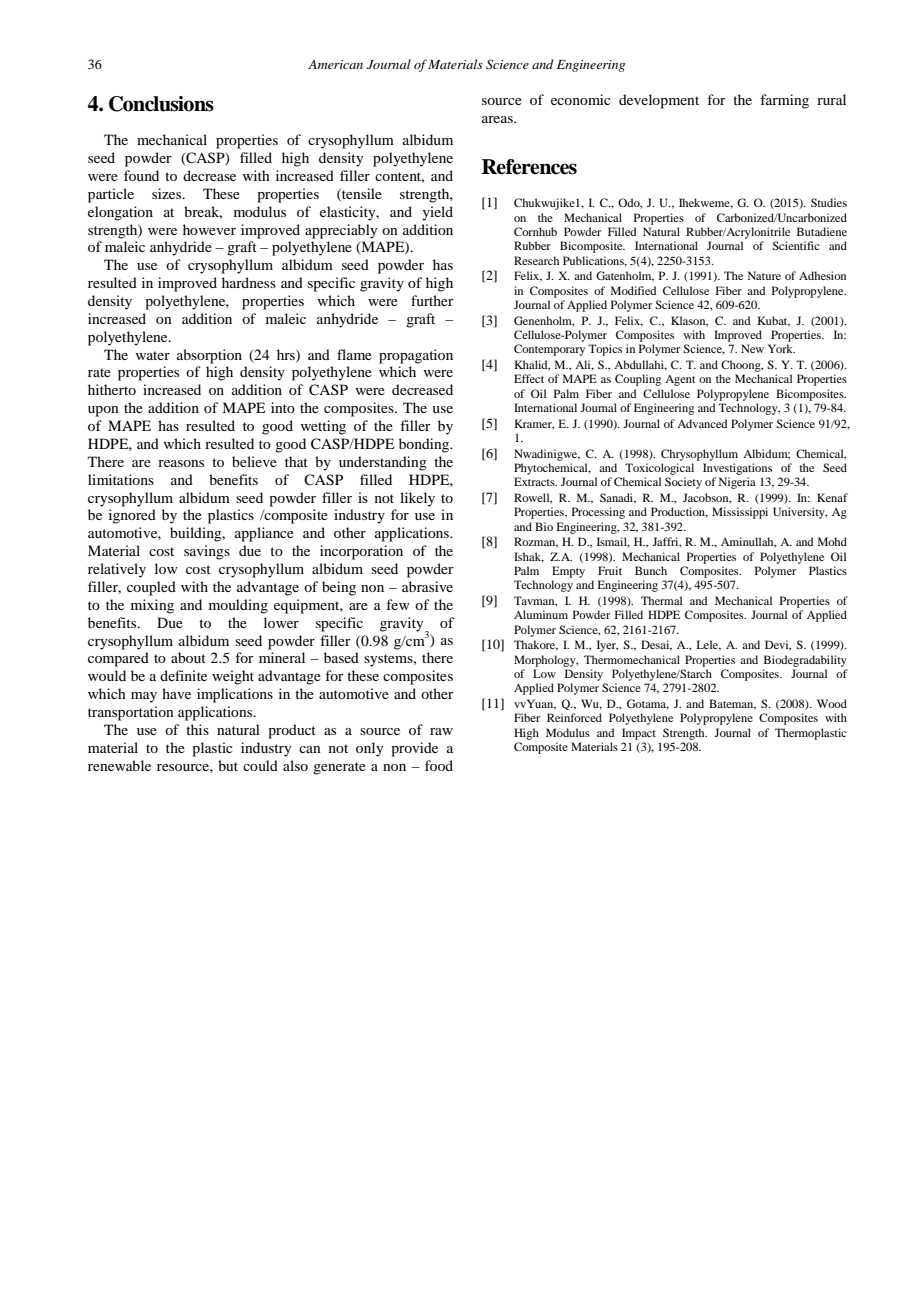 The height and width of the screenshot is (1308, 924). What do you see at coordinates (161, 104) in the screenshot?
I see `Conclusions` at bounding box center [161, 104].
